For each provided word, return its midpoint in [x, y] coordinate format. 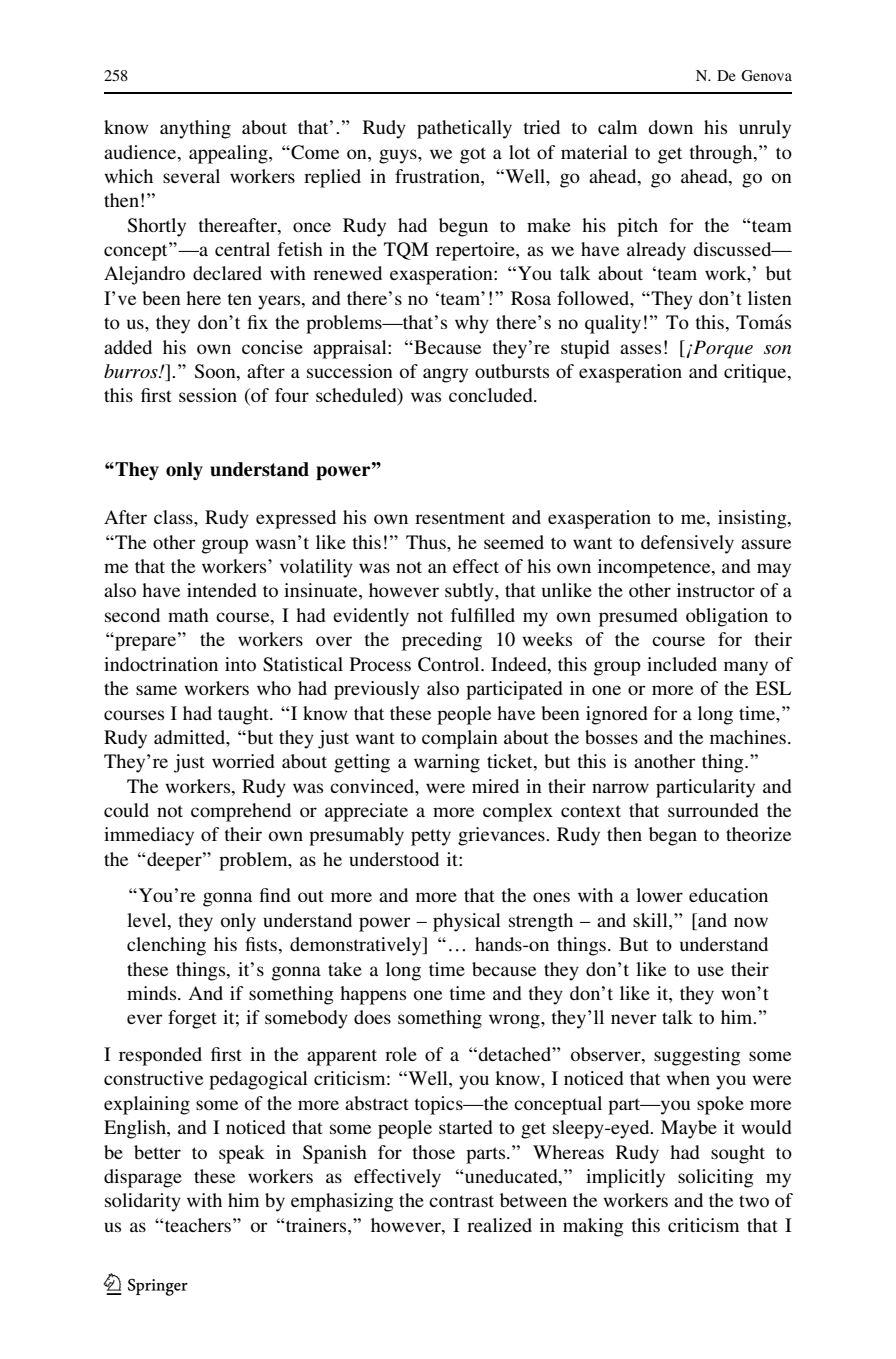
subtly [470, 592]
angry [445, 375]
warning [447, 763]
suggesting [697, 1056]
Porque [722, 349]
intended [222, 590]
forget [192, 1019]
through [722, 154]
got [473, 155]
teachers [199, 1225]
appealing [229, 154]
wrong [515, 1021]
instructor [716, 590]
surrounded [713, 810]
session [208, 395]
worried [243, 761]
